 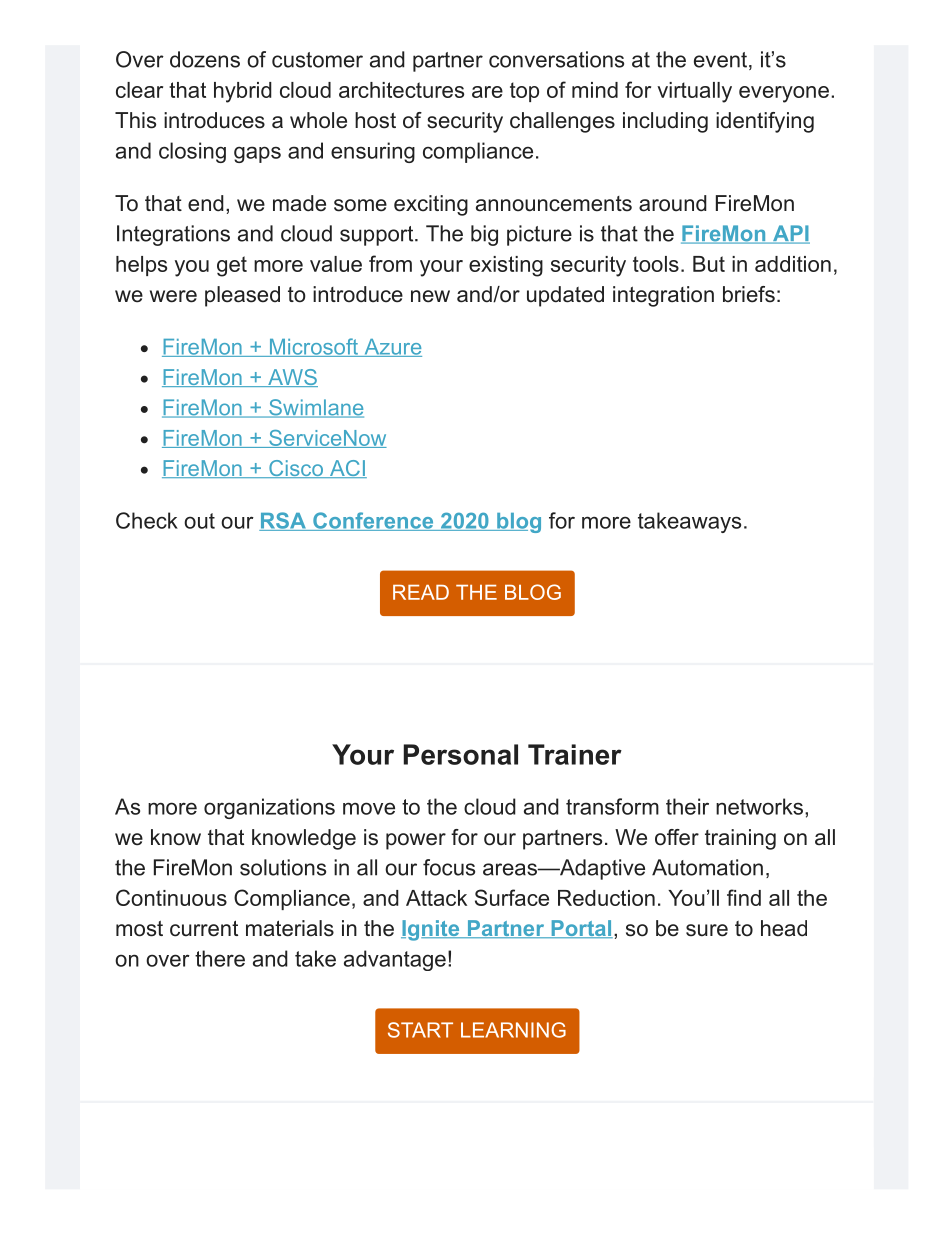 I want to click on READ, so click(x=421, y=592).
